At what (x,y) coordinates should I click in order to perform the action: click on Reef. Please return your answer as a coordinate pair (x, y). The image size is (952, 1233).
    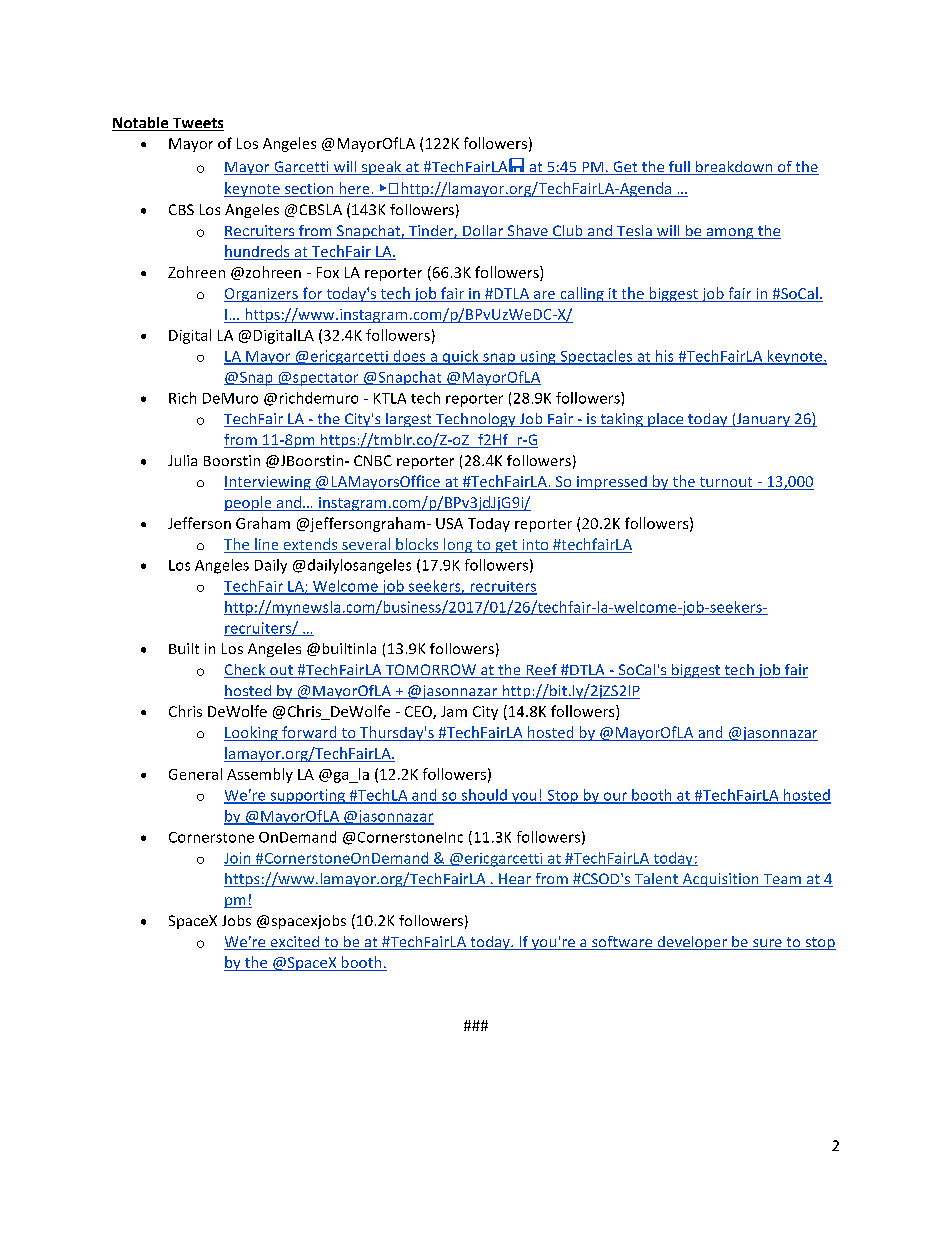
    Looking at the image, I should click on (541, 671).
